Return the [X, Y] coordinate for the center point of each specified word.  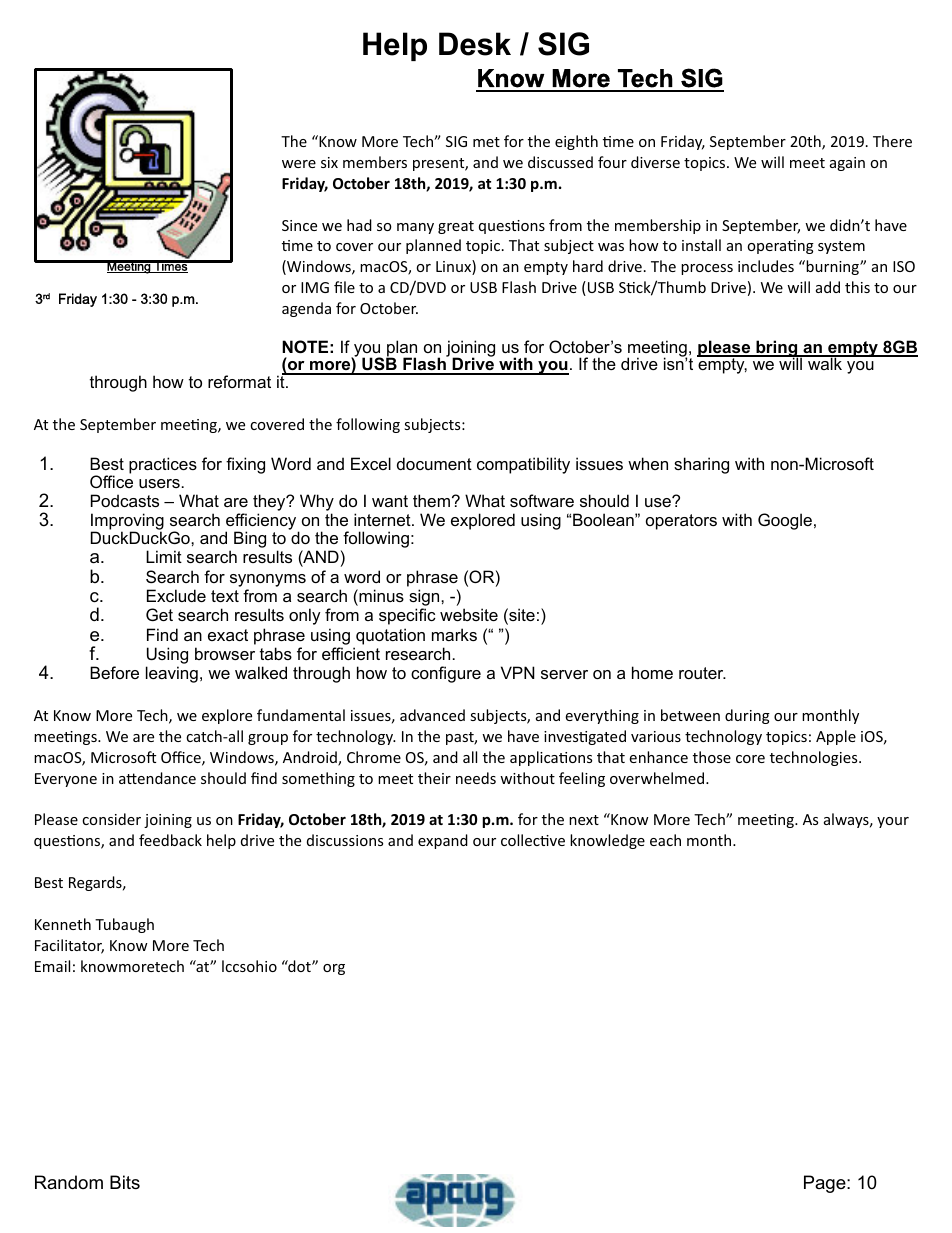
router [702, 673]
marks [454, 634]
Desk [475, 44]
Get [159, 614]
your [893, 822]
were [299, 164]
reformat [239, 381]
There [892, 141]
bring [777, 349]
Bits [125, 1182]
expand [443, 841]
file [344, 287]
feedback [170, 840]
